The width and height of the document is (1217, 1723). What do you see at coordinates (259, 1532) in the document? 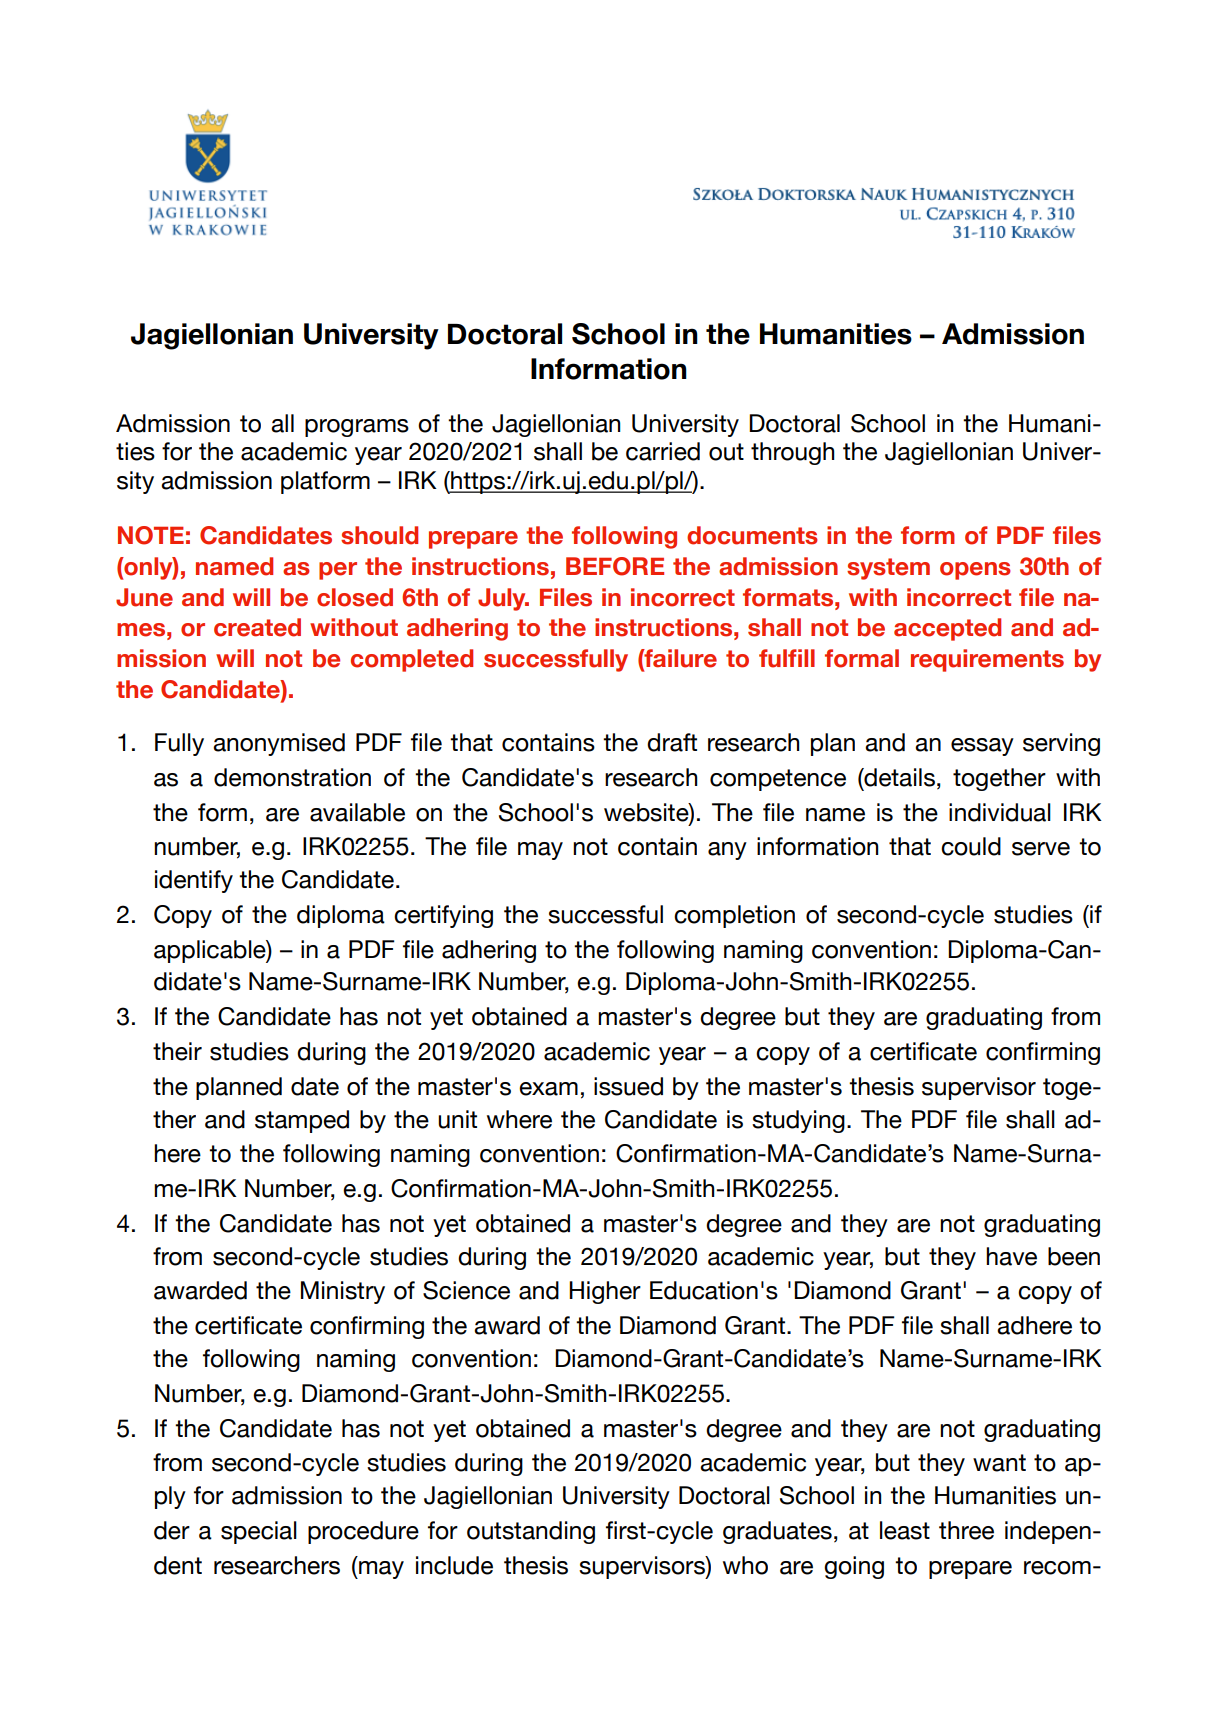
I see `special` at bounding box center [259, 1532].
